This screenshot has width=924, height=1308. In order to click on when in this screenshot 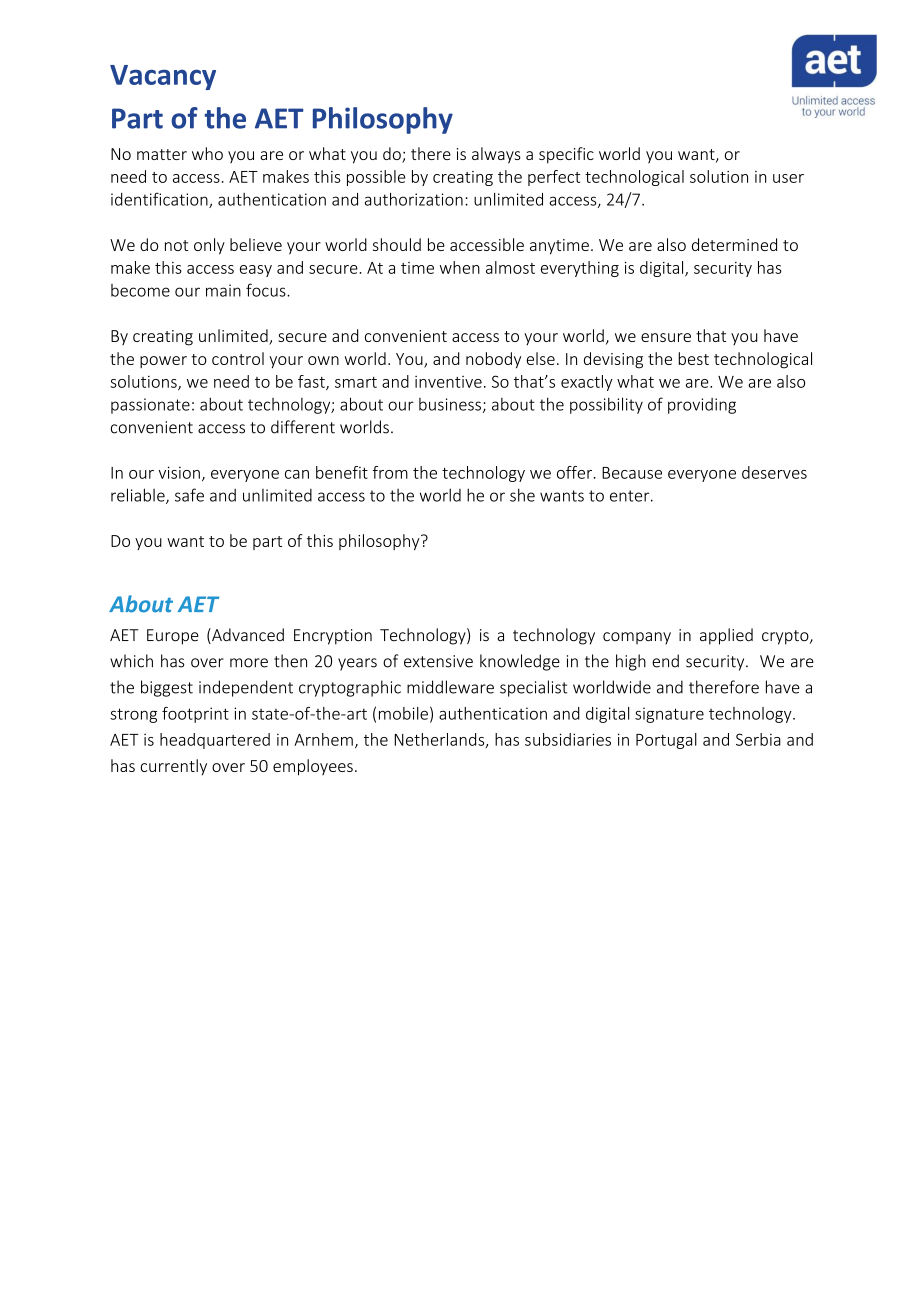, I will do `click(460, 267)`.
